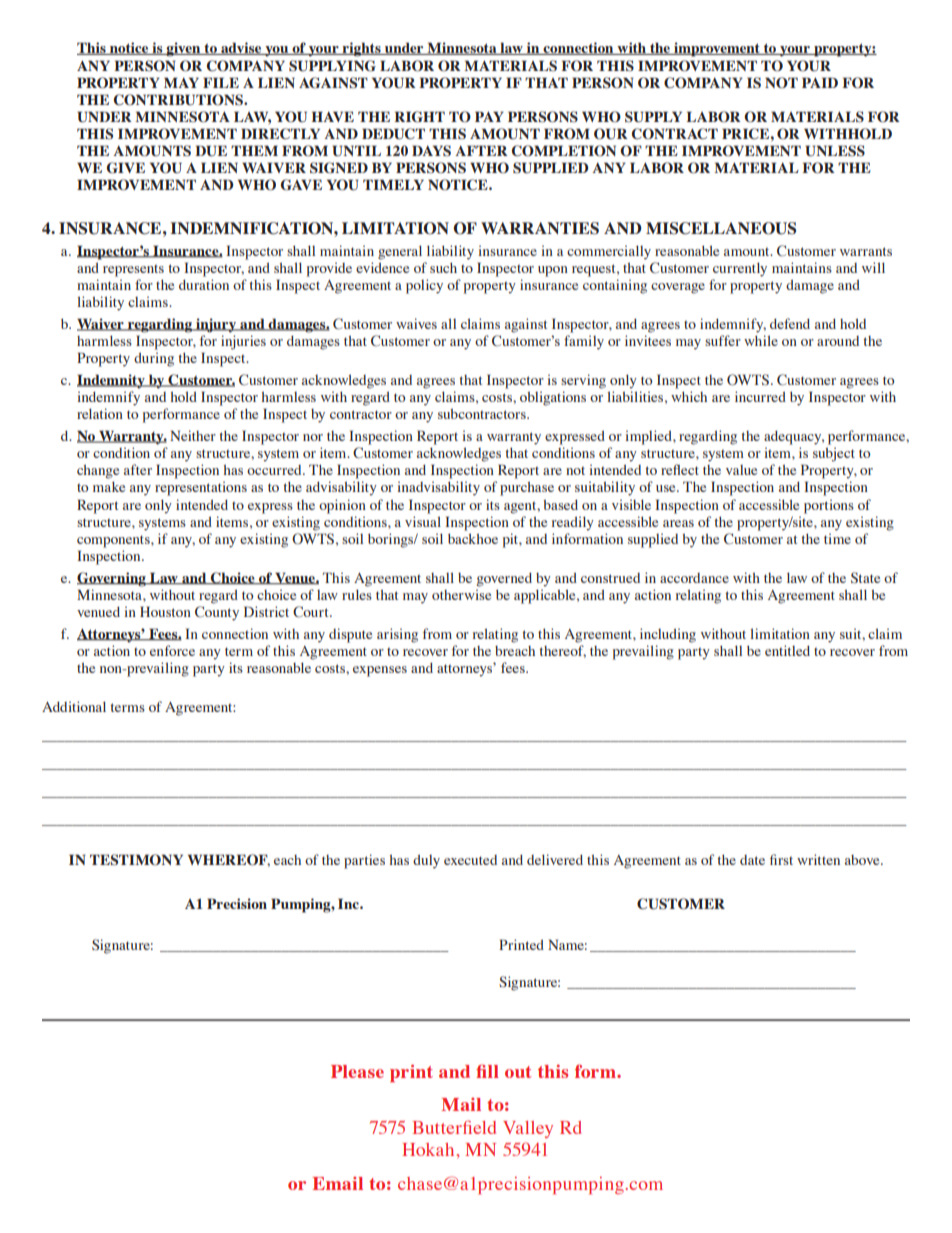 The width and height of the screenshot is (952, 1233). I want to click on fill, so click(487, 1071).
